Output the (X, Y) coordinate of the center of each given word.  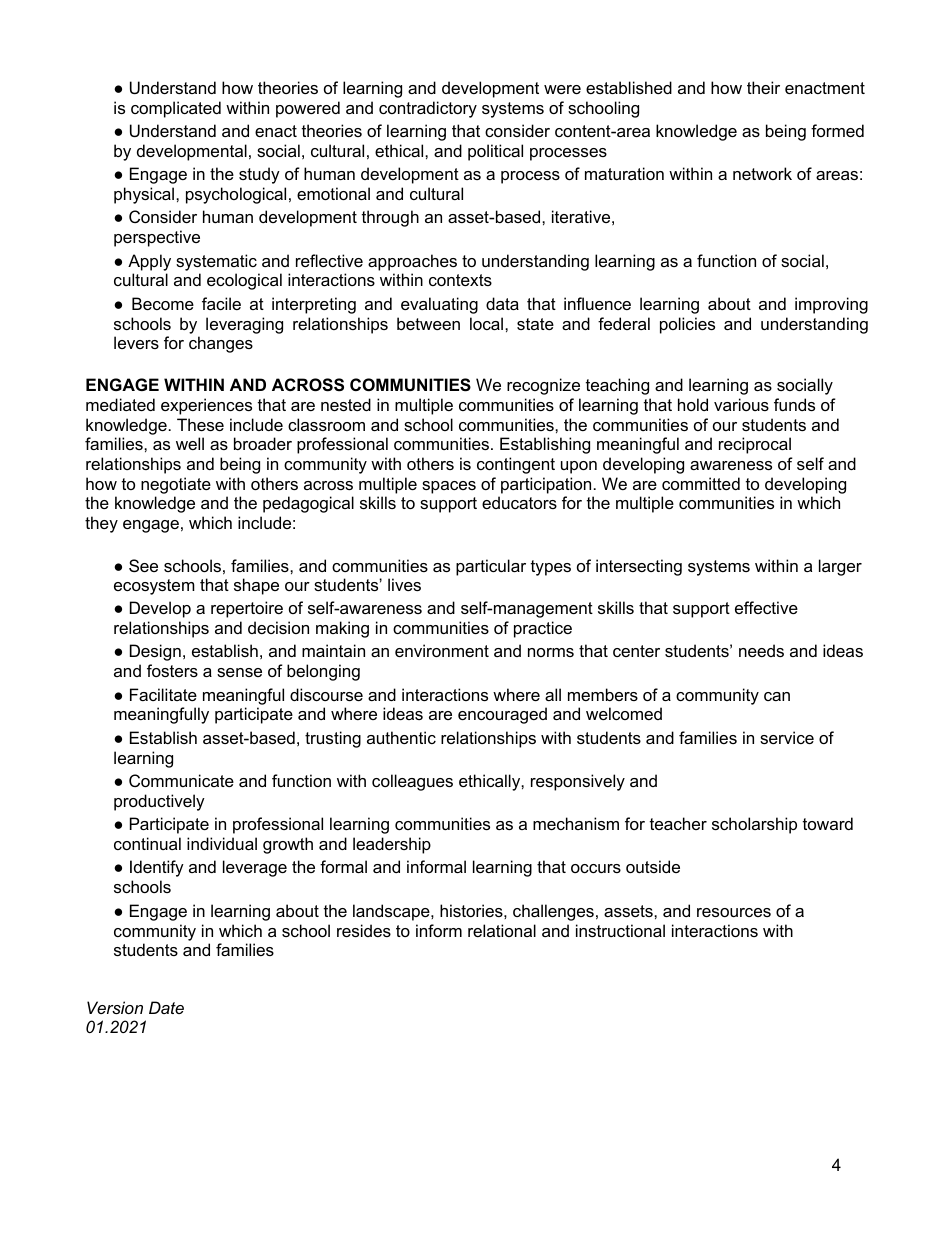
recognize (543, 386)
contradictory (428, 109)
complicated (176, 109)
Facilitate (163, 694)
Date (166, 1007)
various (741, 404)
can (777, 696)
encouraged (502, 715)
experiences (206, 406)
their (763, 87)
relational (502, 930)
